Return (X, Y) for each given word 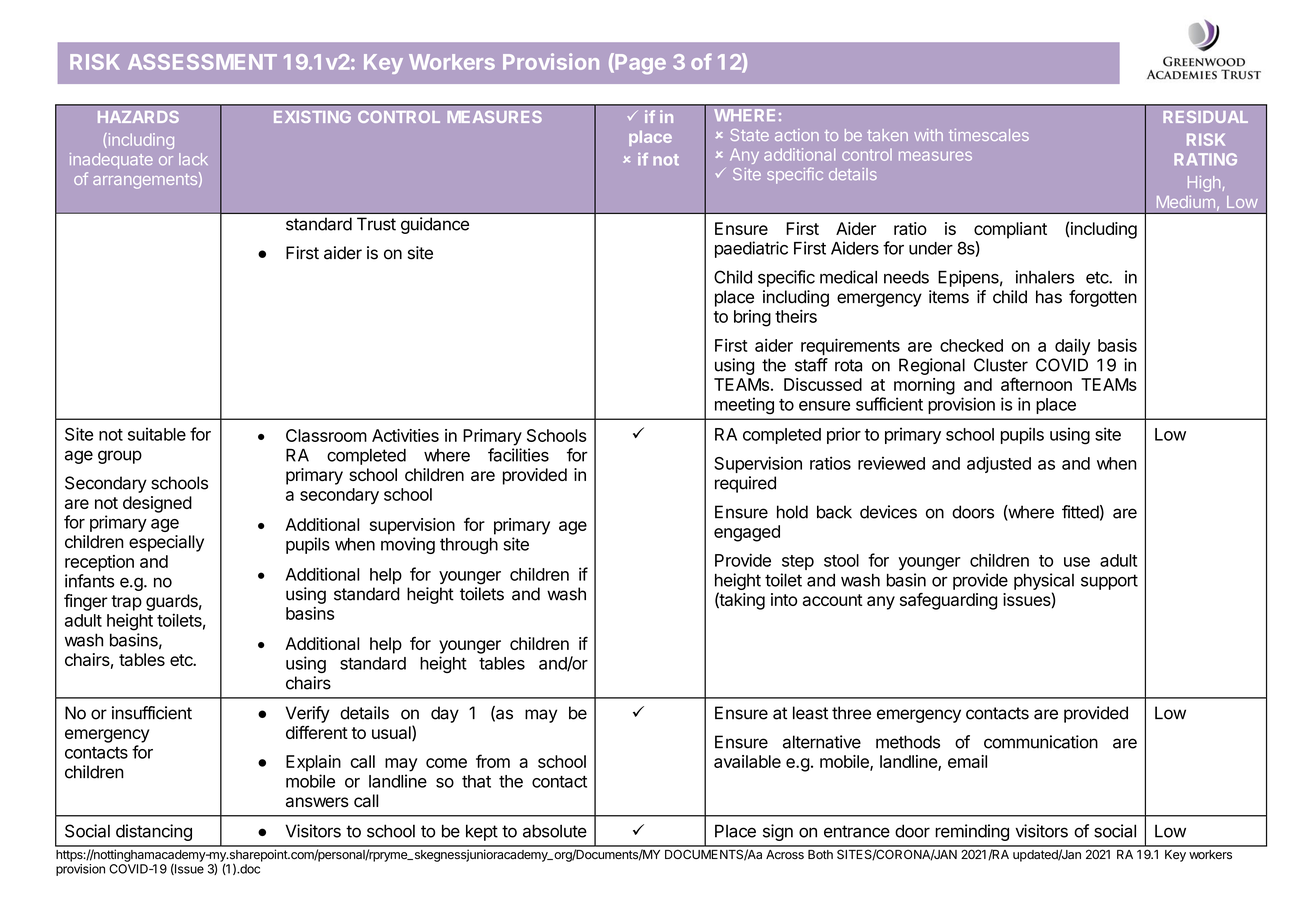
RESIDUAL (1205, 117)
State (749, 135)
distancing (154, 832)
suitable (157, 434)
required (745, 484)
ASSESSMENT (202, 62)
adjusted (999, 464)
